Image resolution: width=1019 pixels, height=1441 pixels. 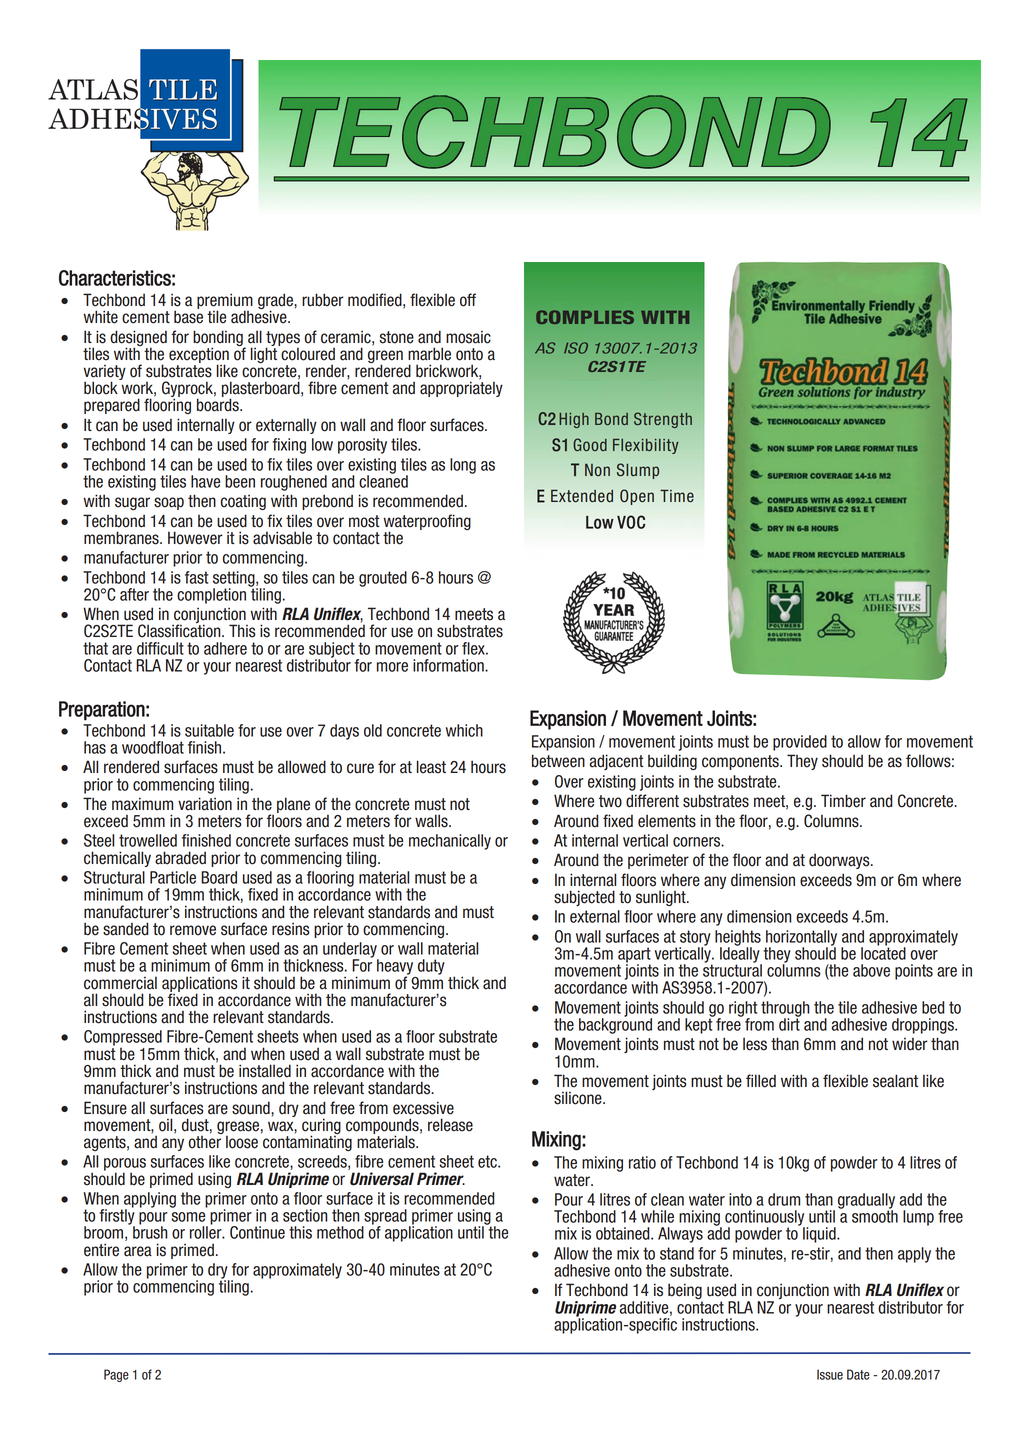 What do you see at coordinates (252, 1108) in the image?
I see `sound` at bounding box center [252, 1108].
